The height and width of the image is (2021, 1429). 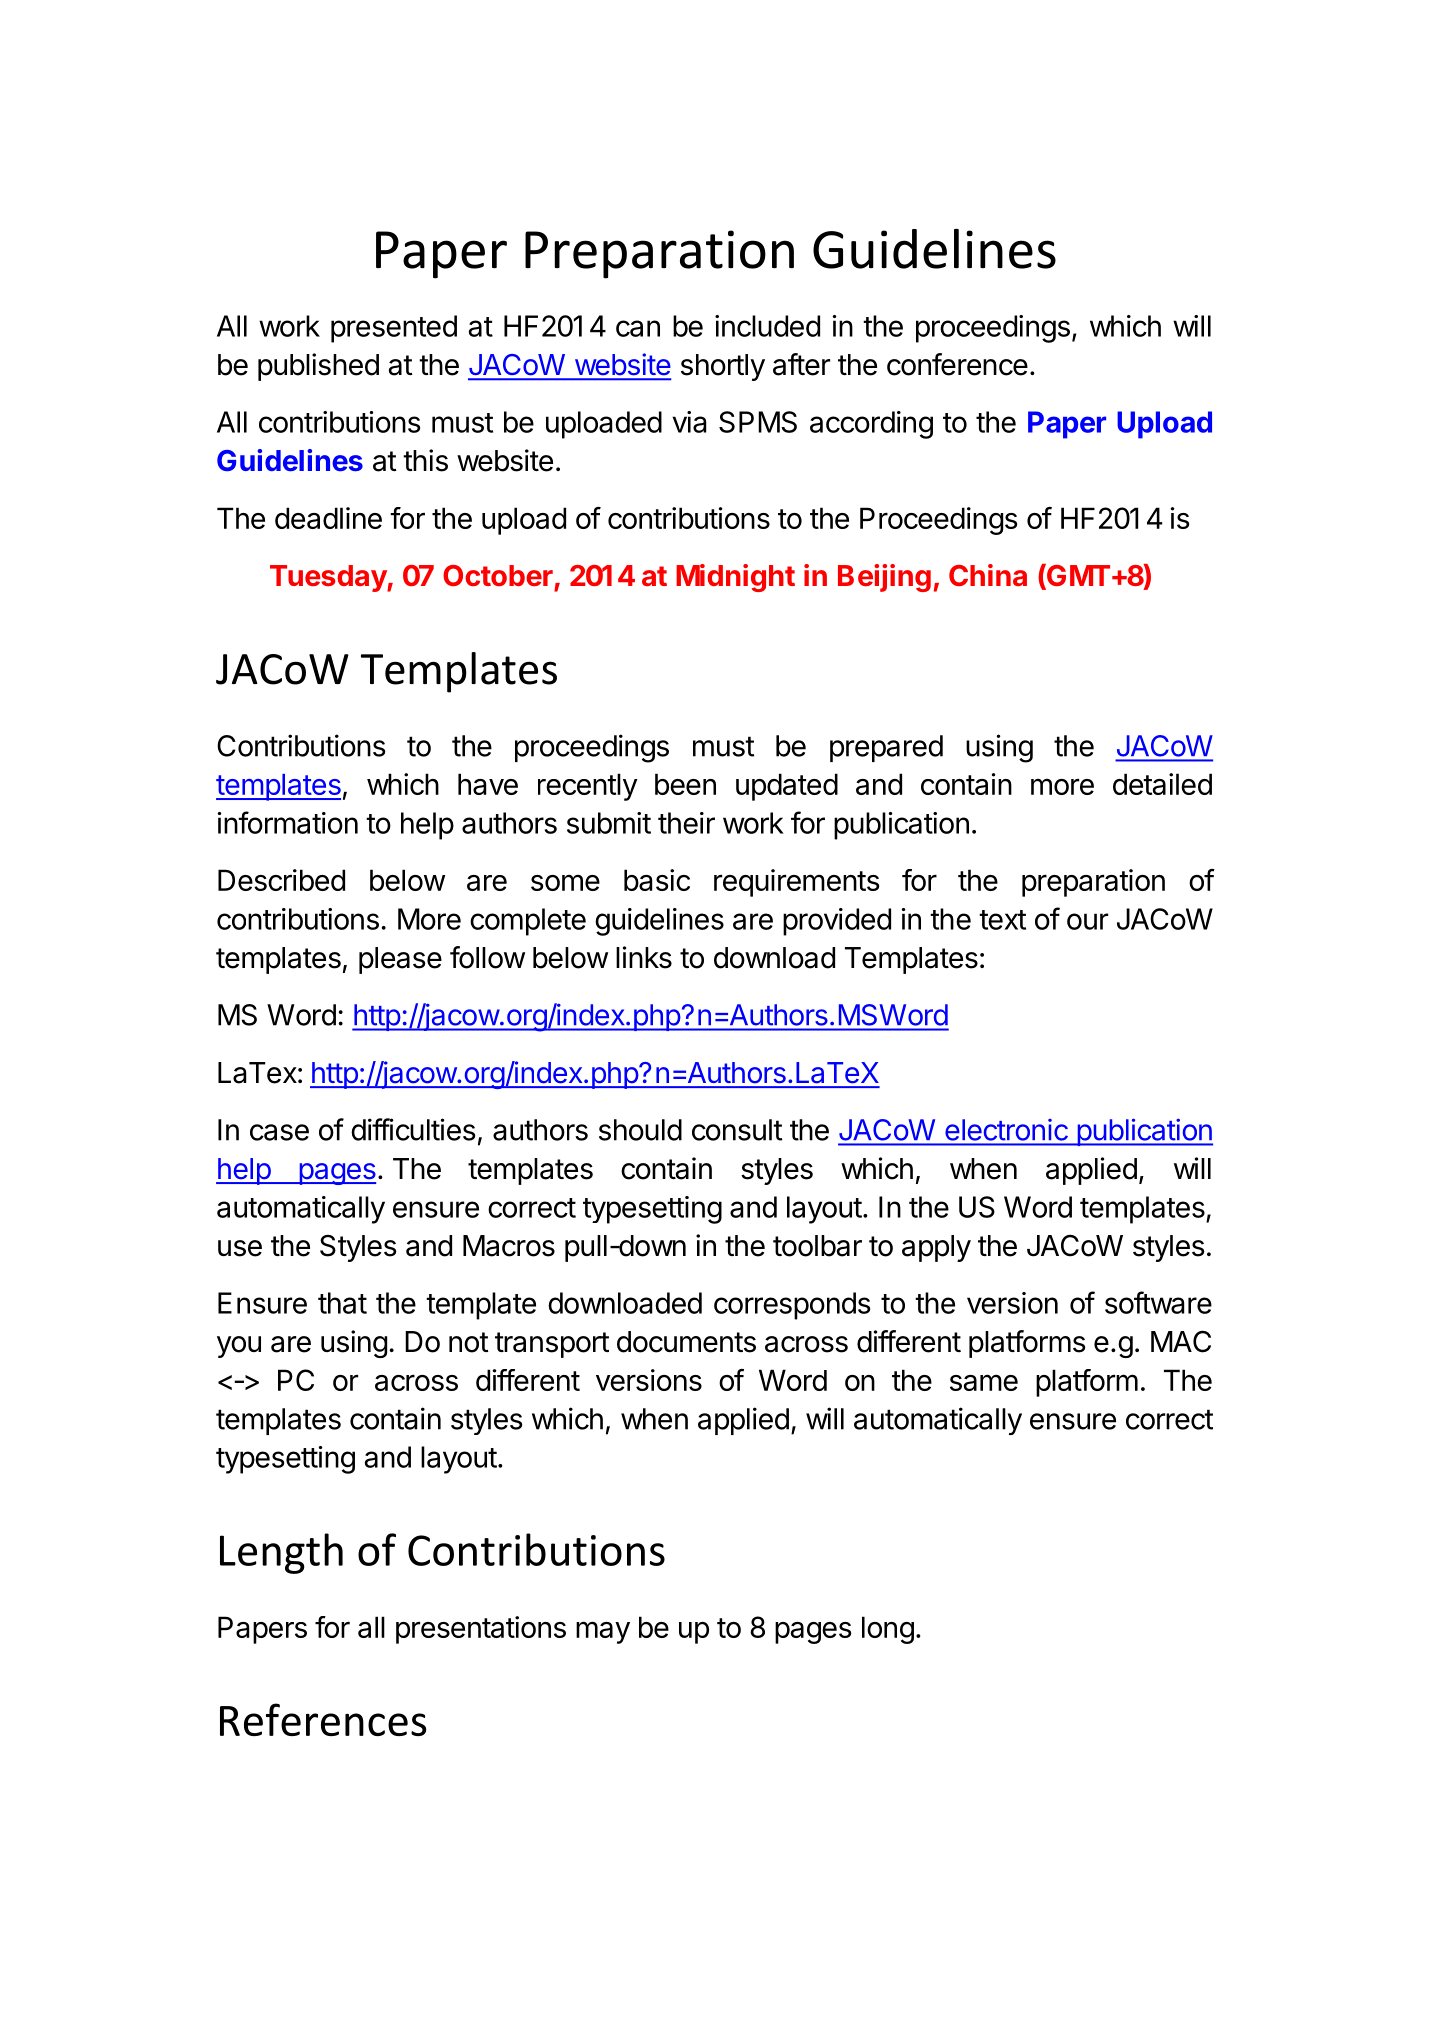 What do you see at coordinates (644, 957) in the image?
I see `links` at bounding box center [644, 957].
